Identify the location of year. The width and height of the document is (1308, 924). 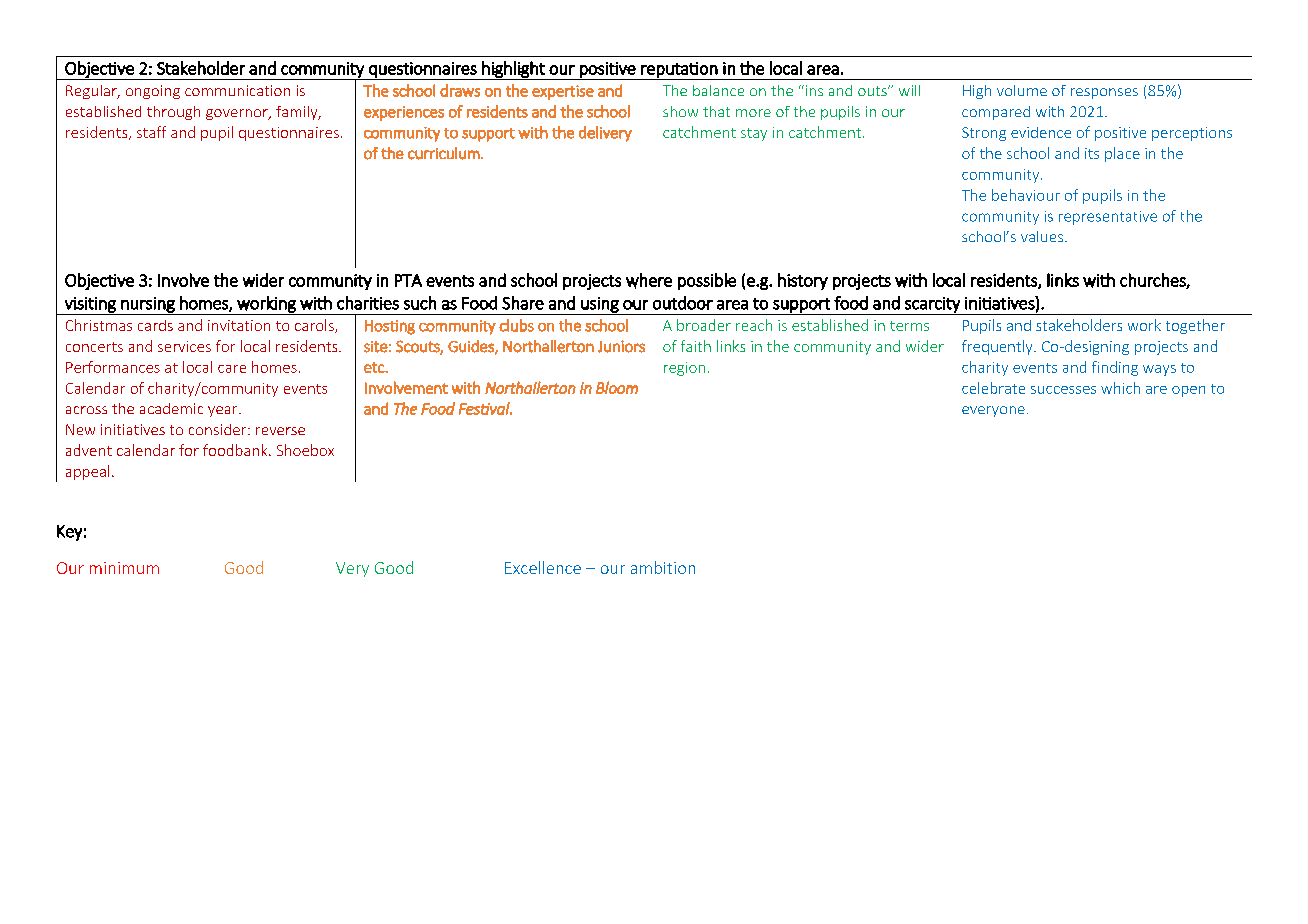
(224, 411).
